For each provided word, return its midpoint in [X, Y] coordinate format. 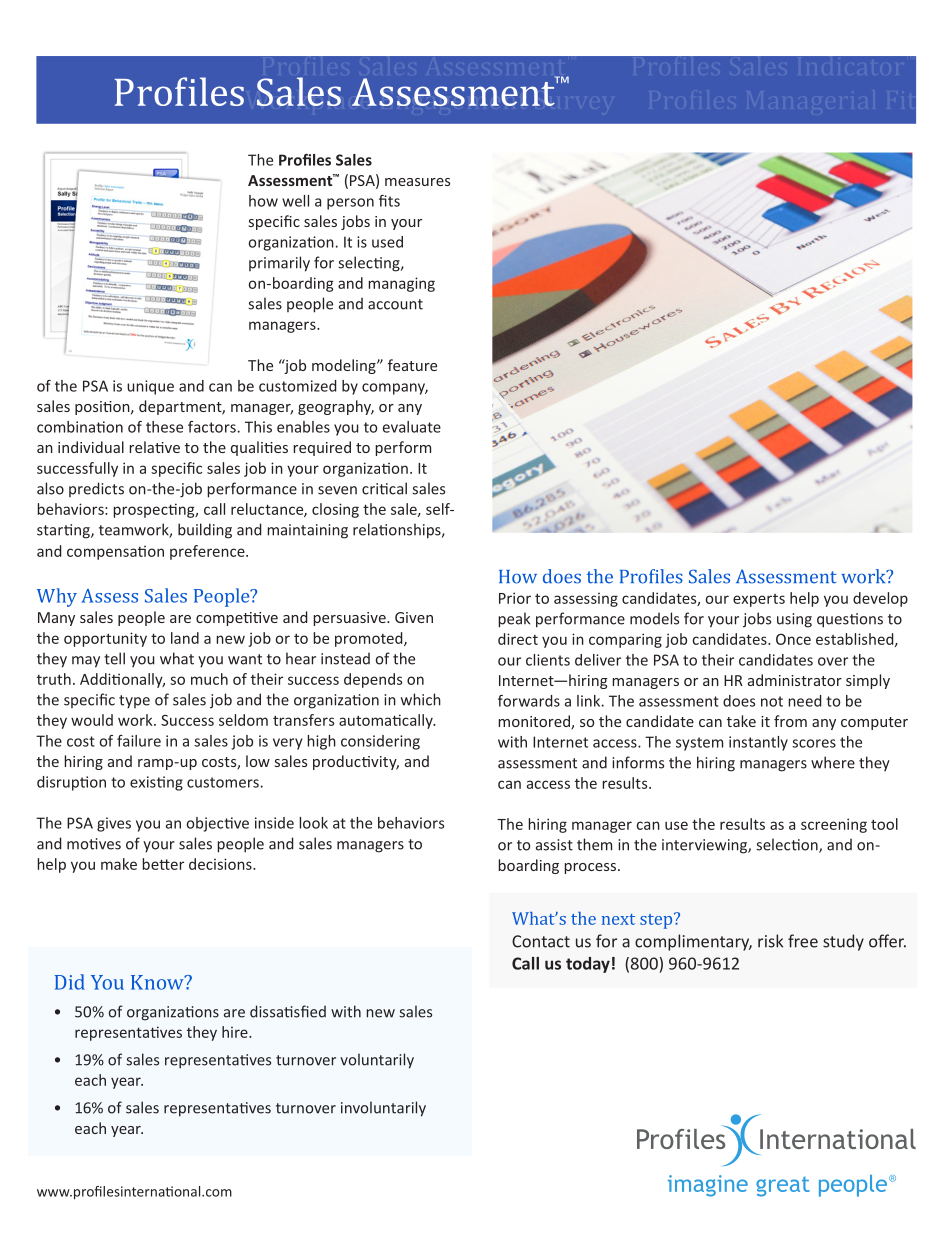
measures [417, 182]
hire [236, 1032]
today [588, 965]
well [295, 201]
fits [389, 201]
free [803, 941]
